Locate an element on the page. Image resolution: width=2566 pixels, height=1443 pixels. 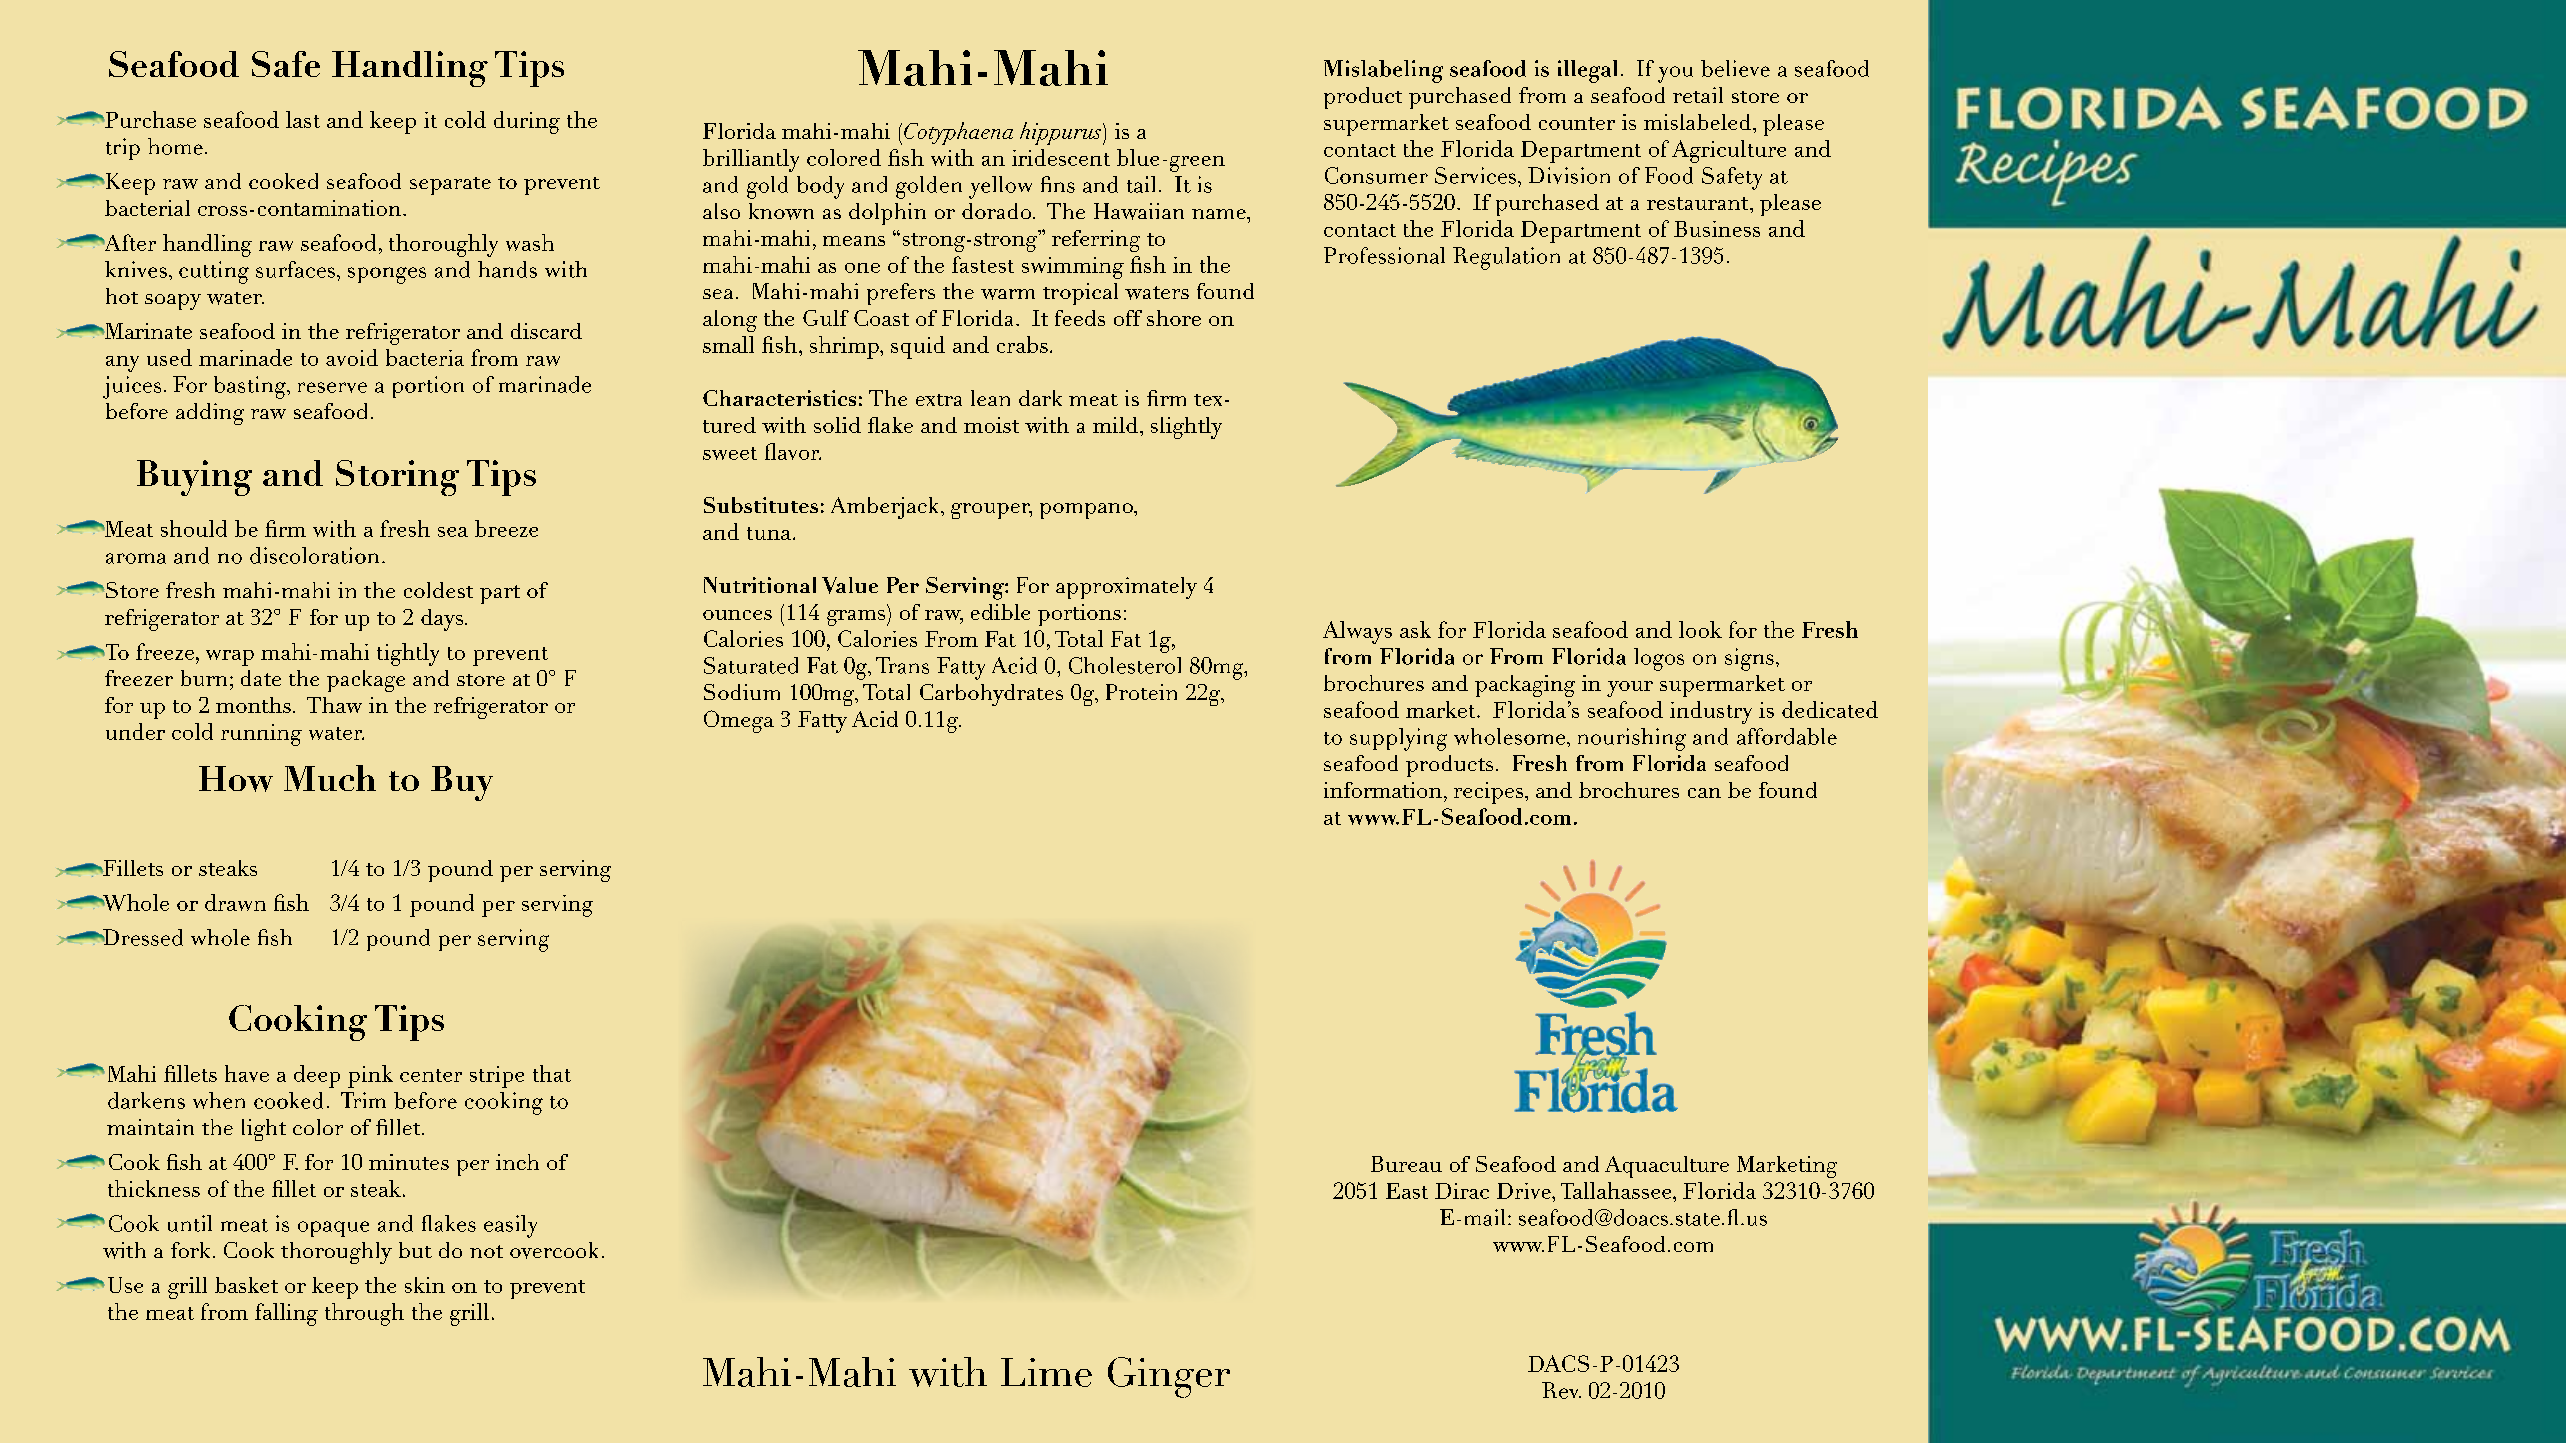
that is located at coordinates (552, 1073).
